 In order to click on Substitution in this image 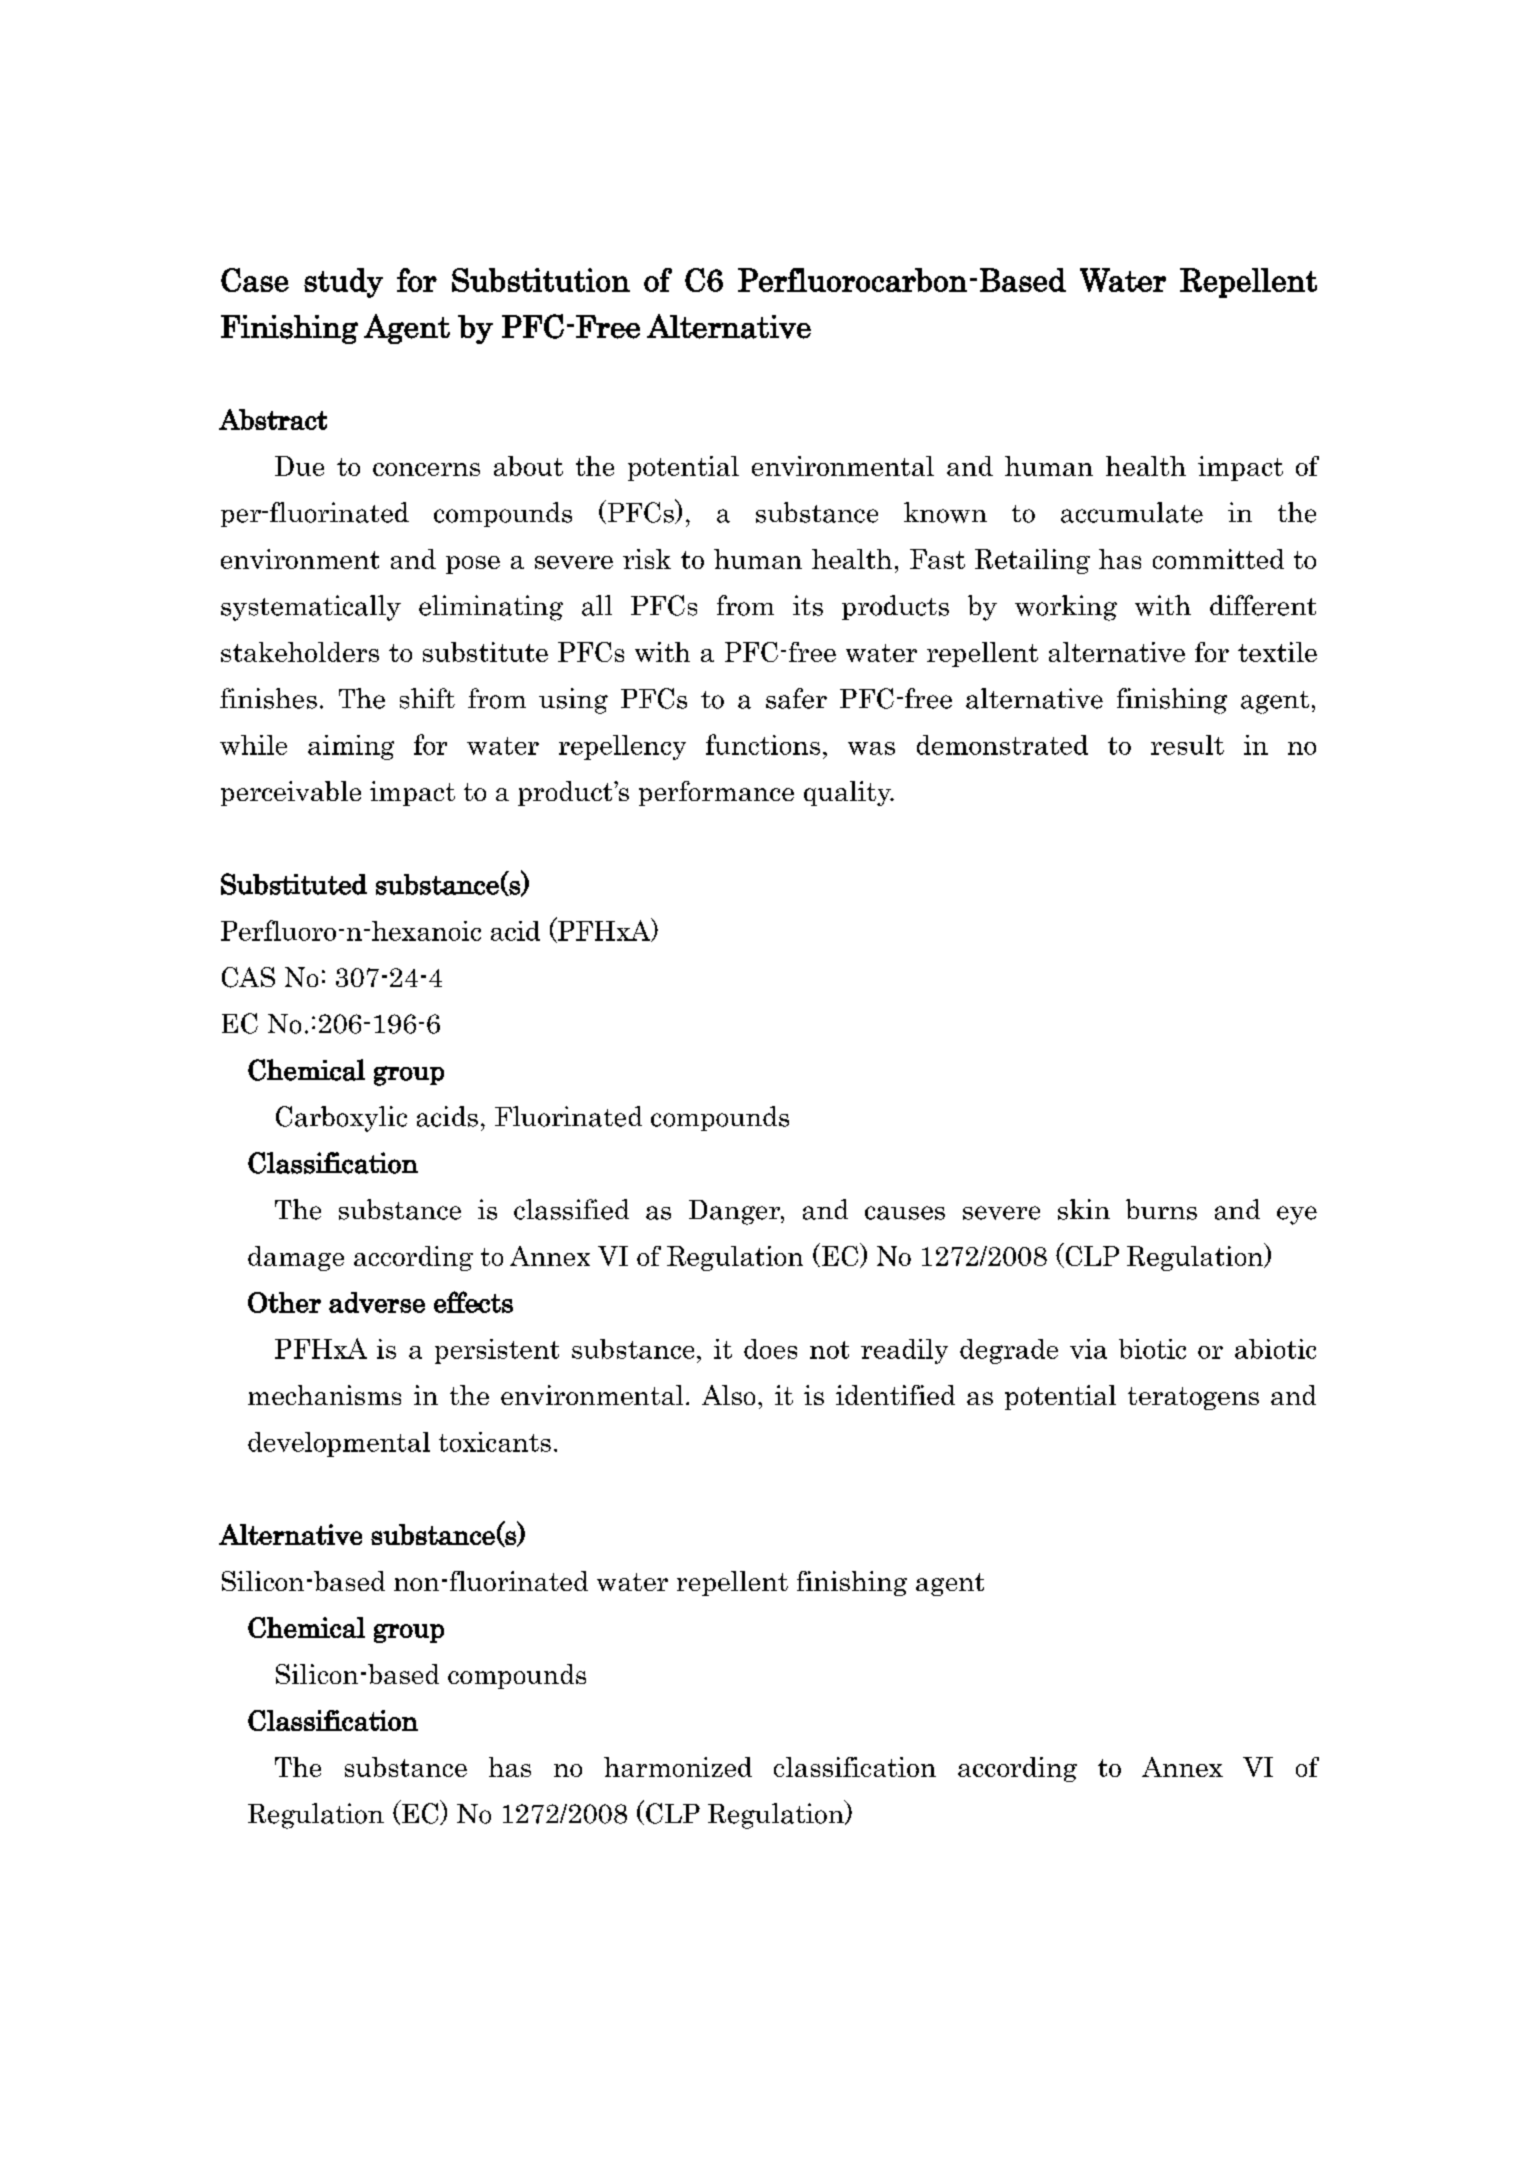, I will do `click(541, 280)`.
